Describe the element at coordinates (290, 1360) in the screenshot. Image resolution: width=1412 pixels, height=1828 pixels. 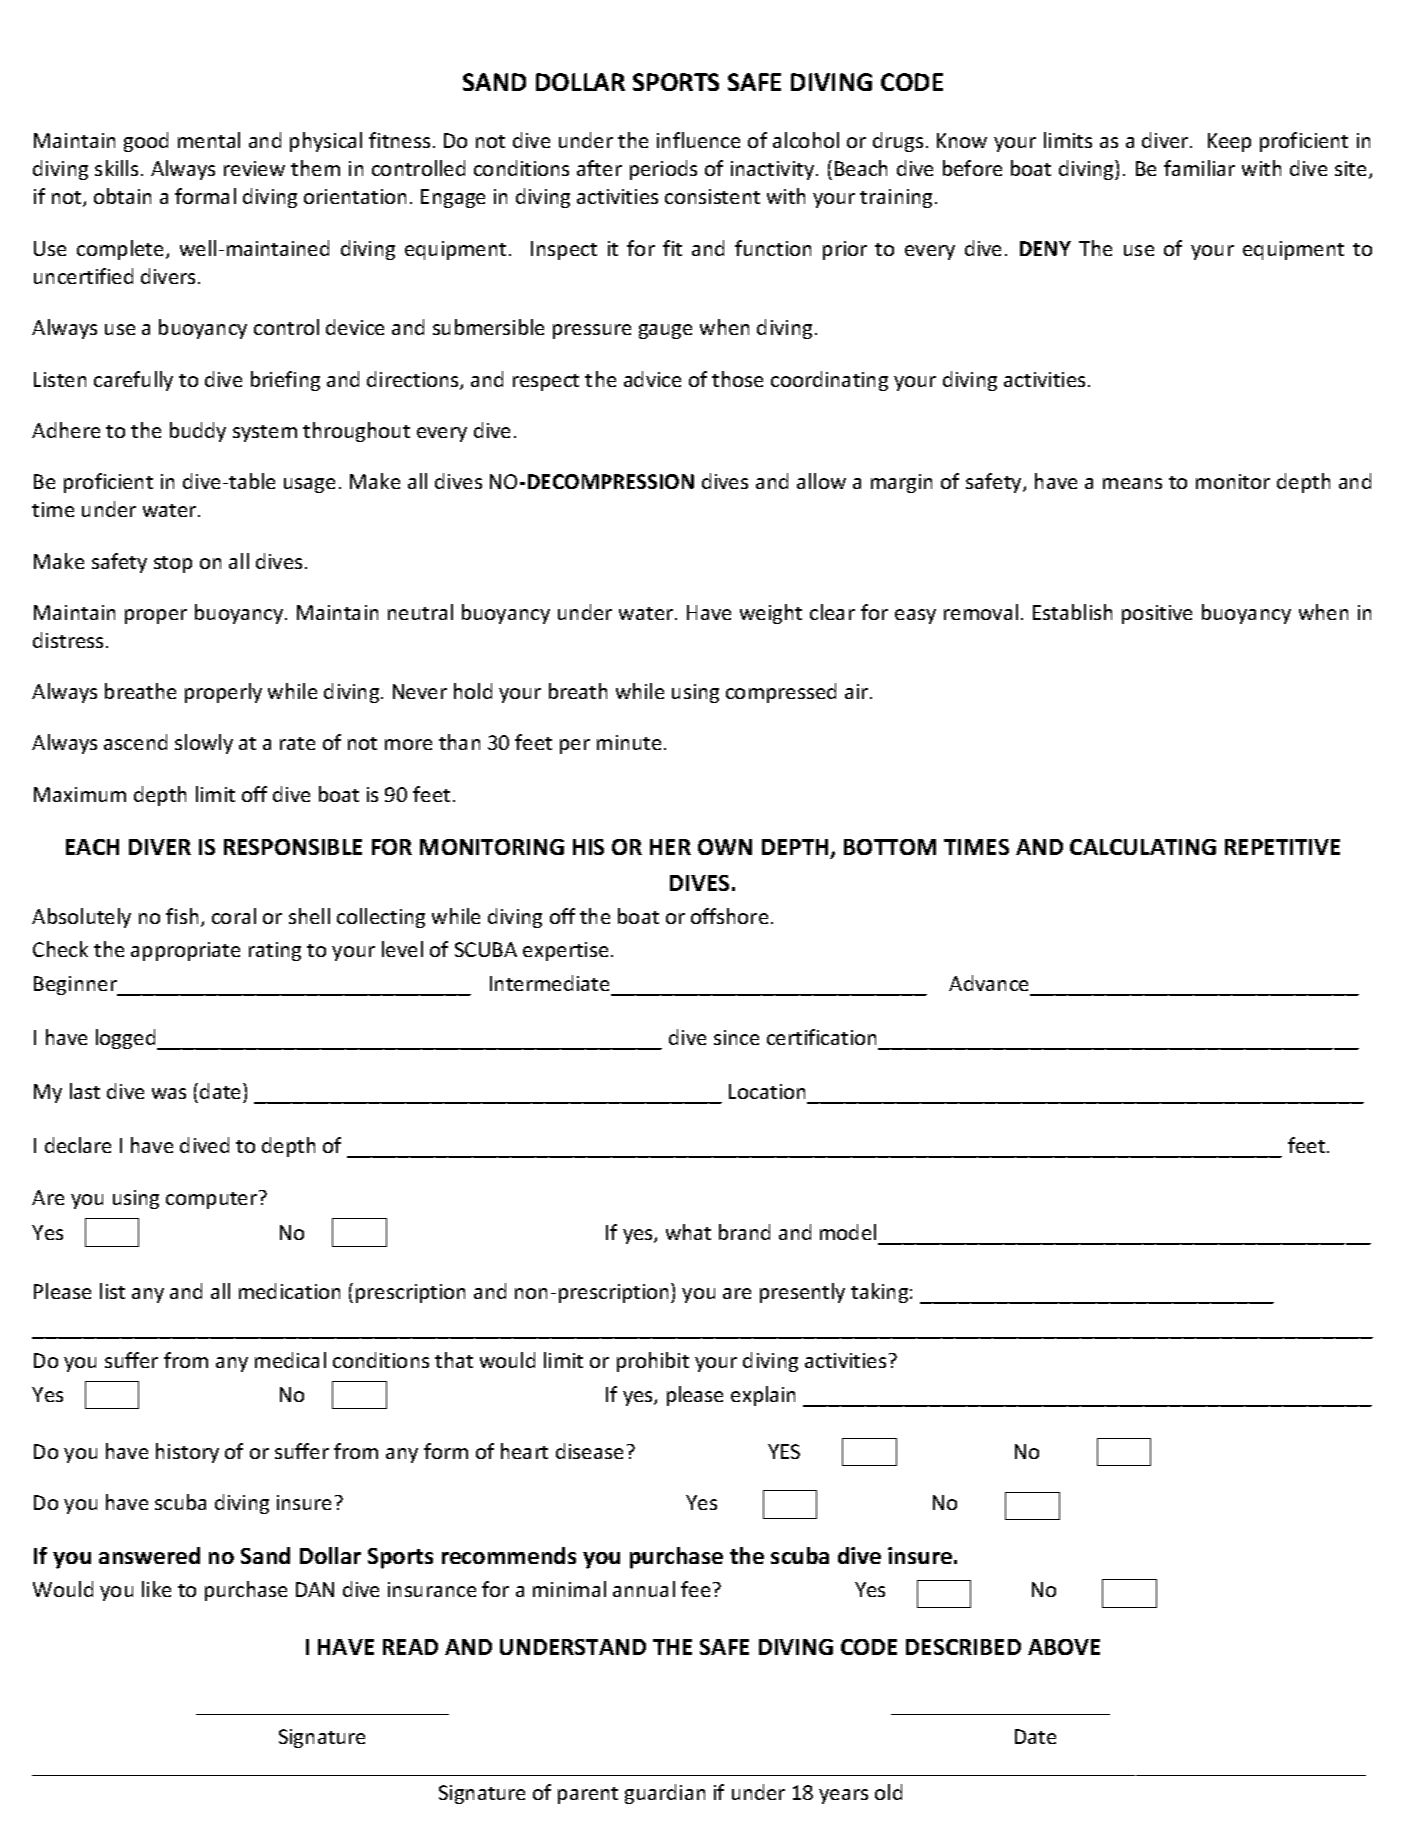
I see `medical` at that location.
